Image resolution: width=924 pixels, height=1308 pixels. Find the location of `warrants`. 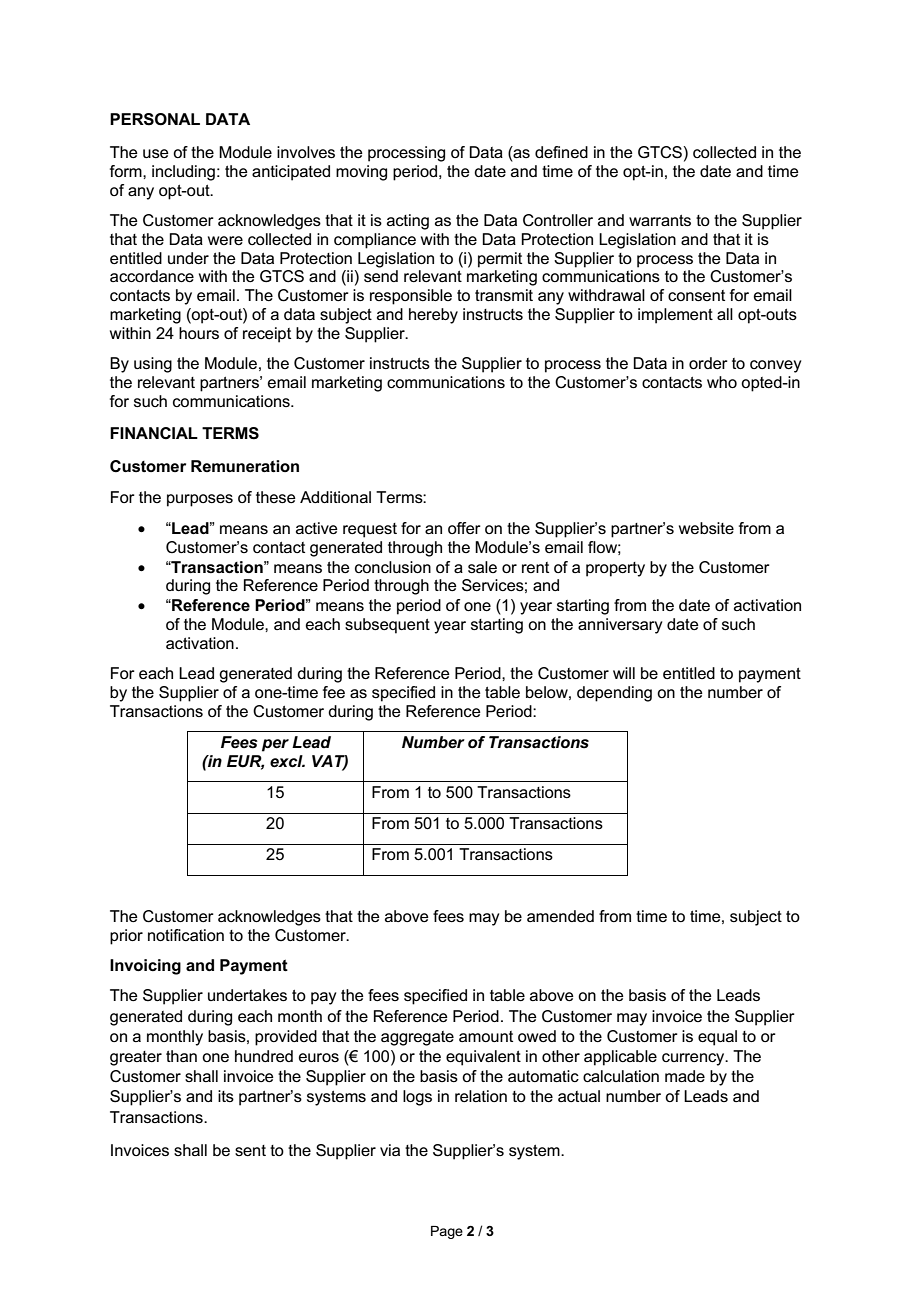

warrants is located at coordinates (660, 220).
